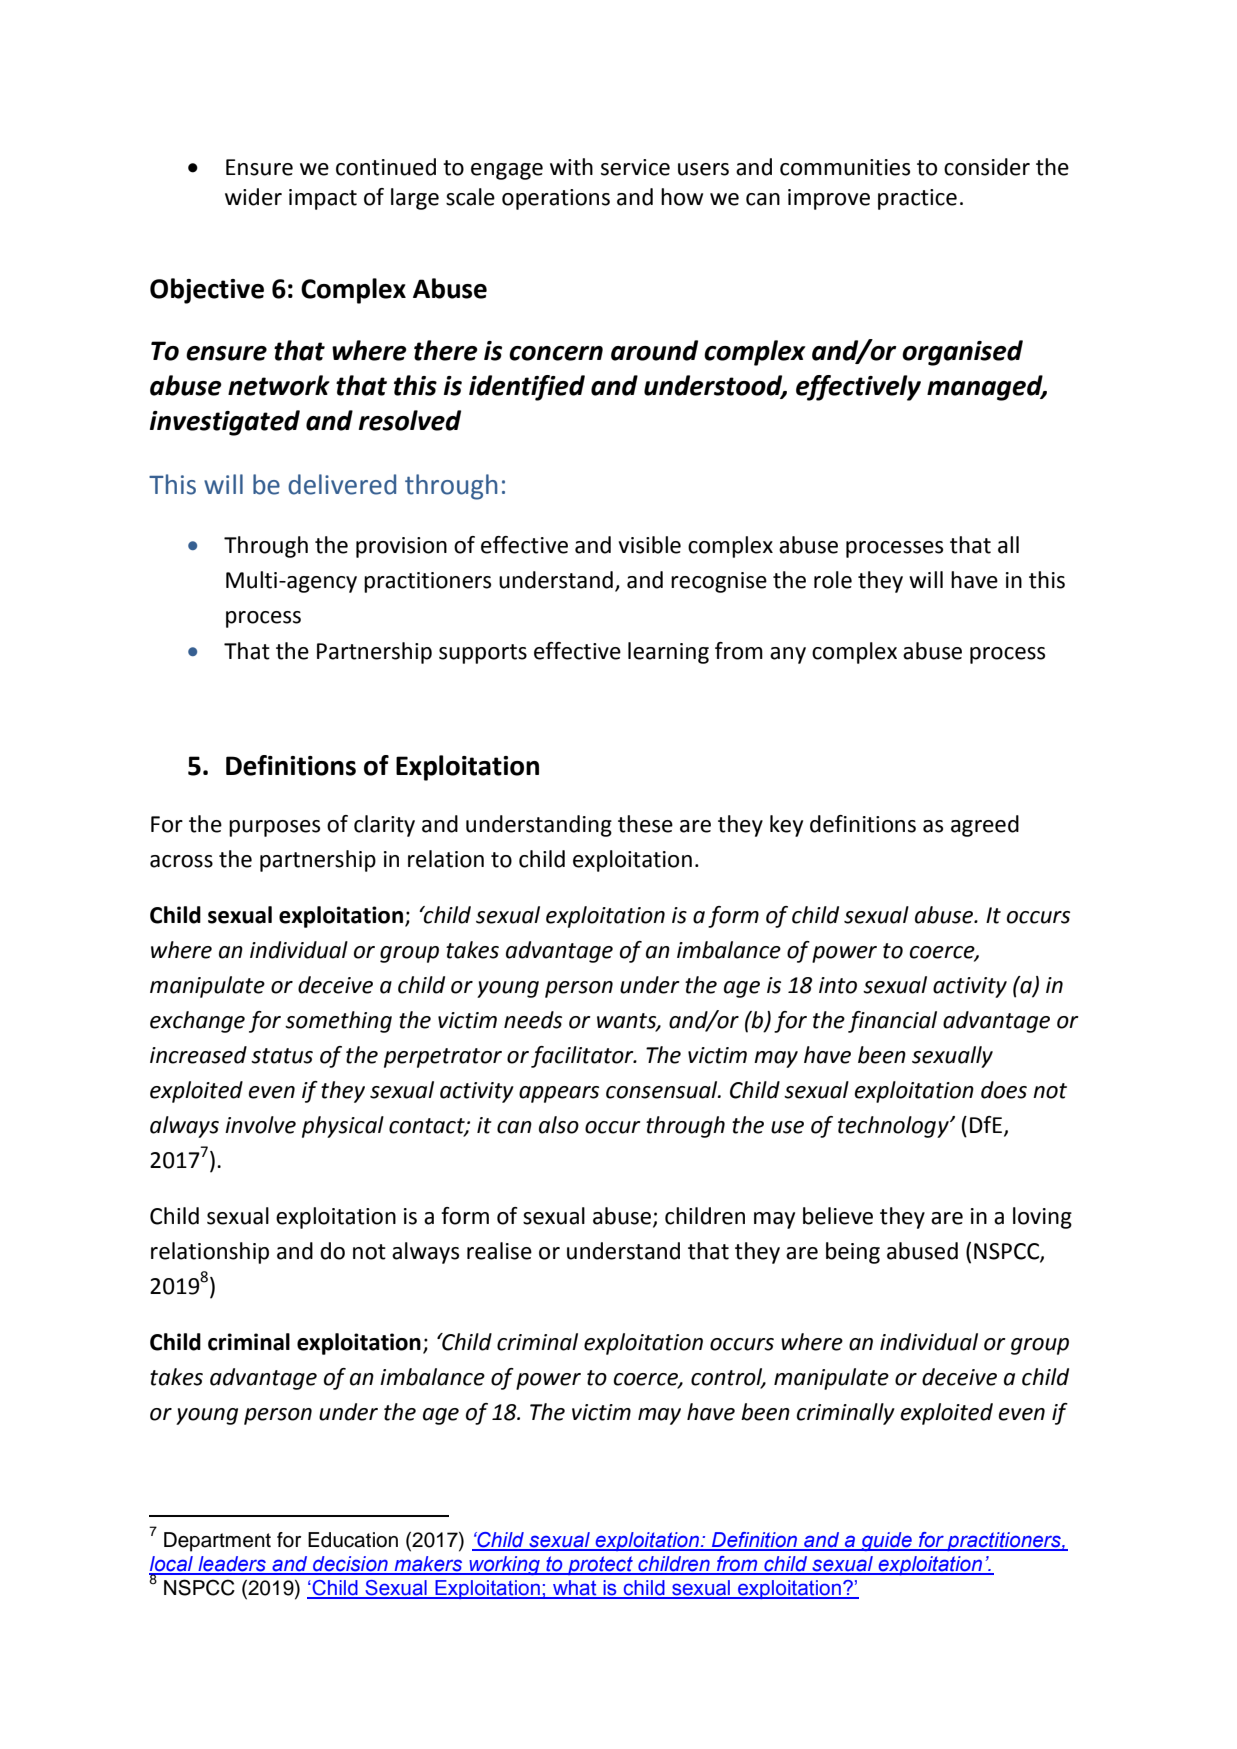 This document has width=1237, height=1749. Describe the element at coordinates (645, 824) in the document. I see `these` at that location.
